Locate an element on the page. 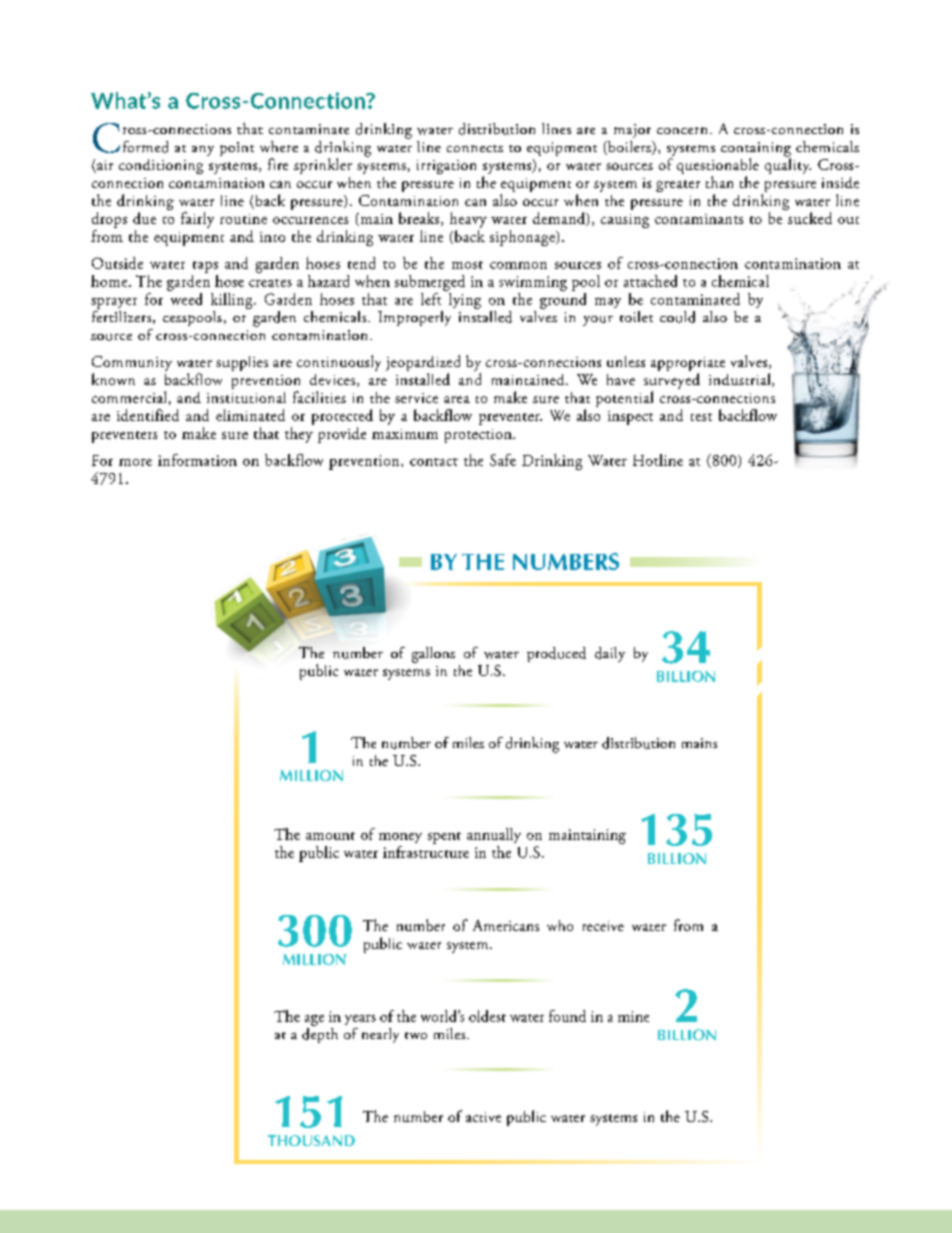 Image resolution: width=952 pixels, height=1233 pixels. information is located at coordinates (197, 460).
